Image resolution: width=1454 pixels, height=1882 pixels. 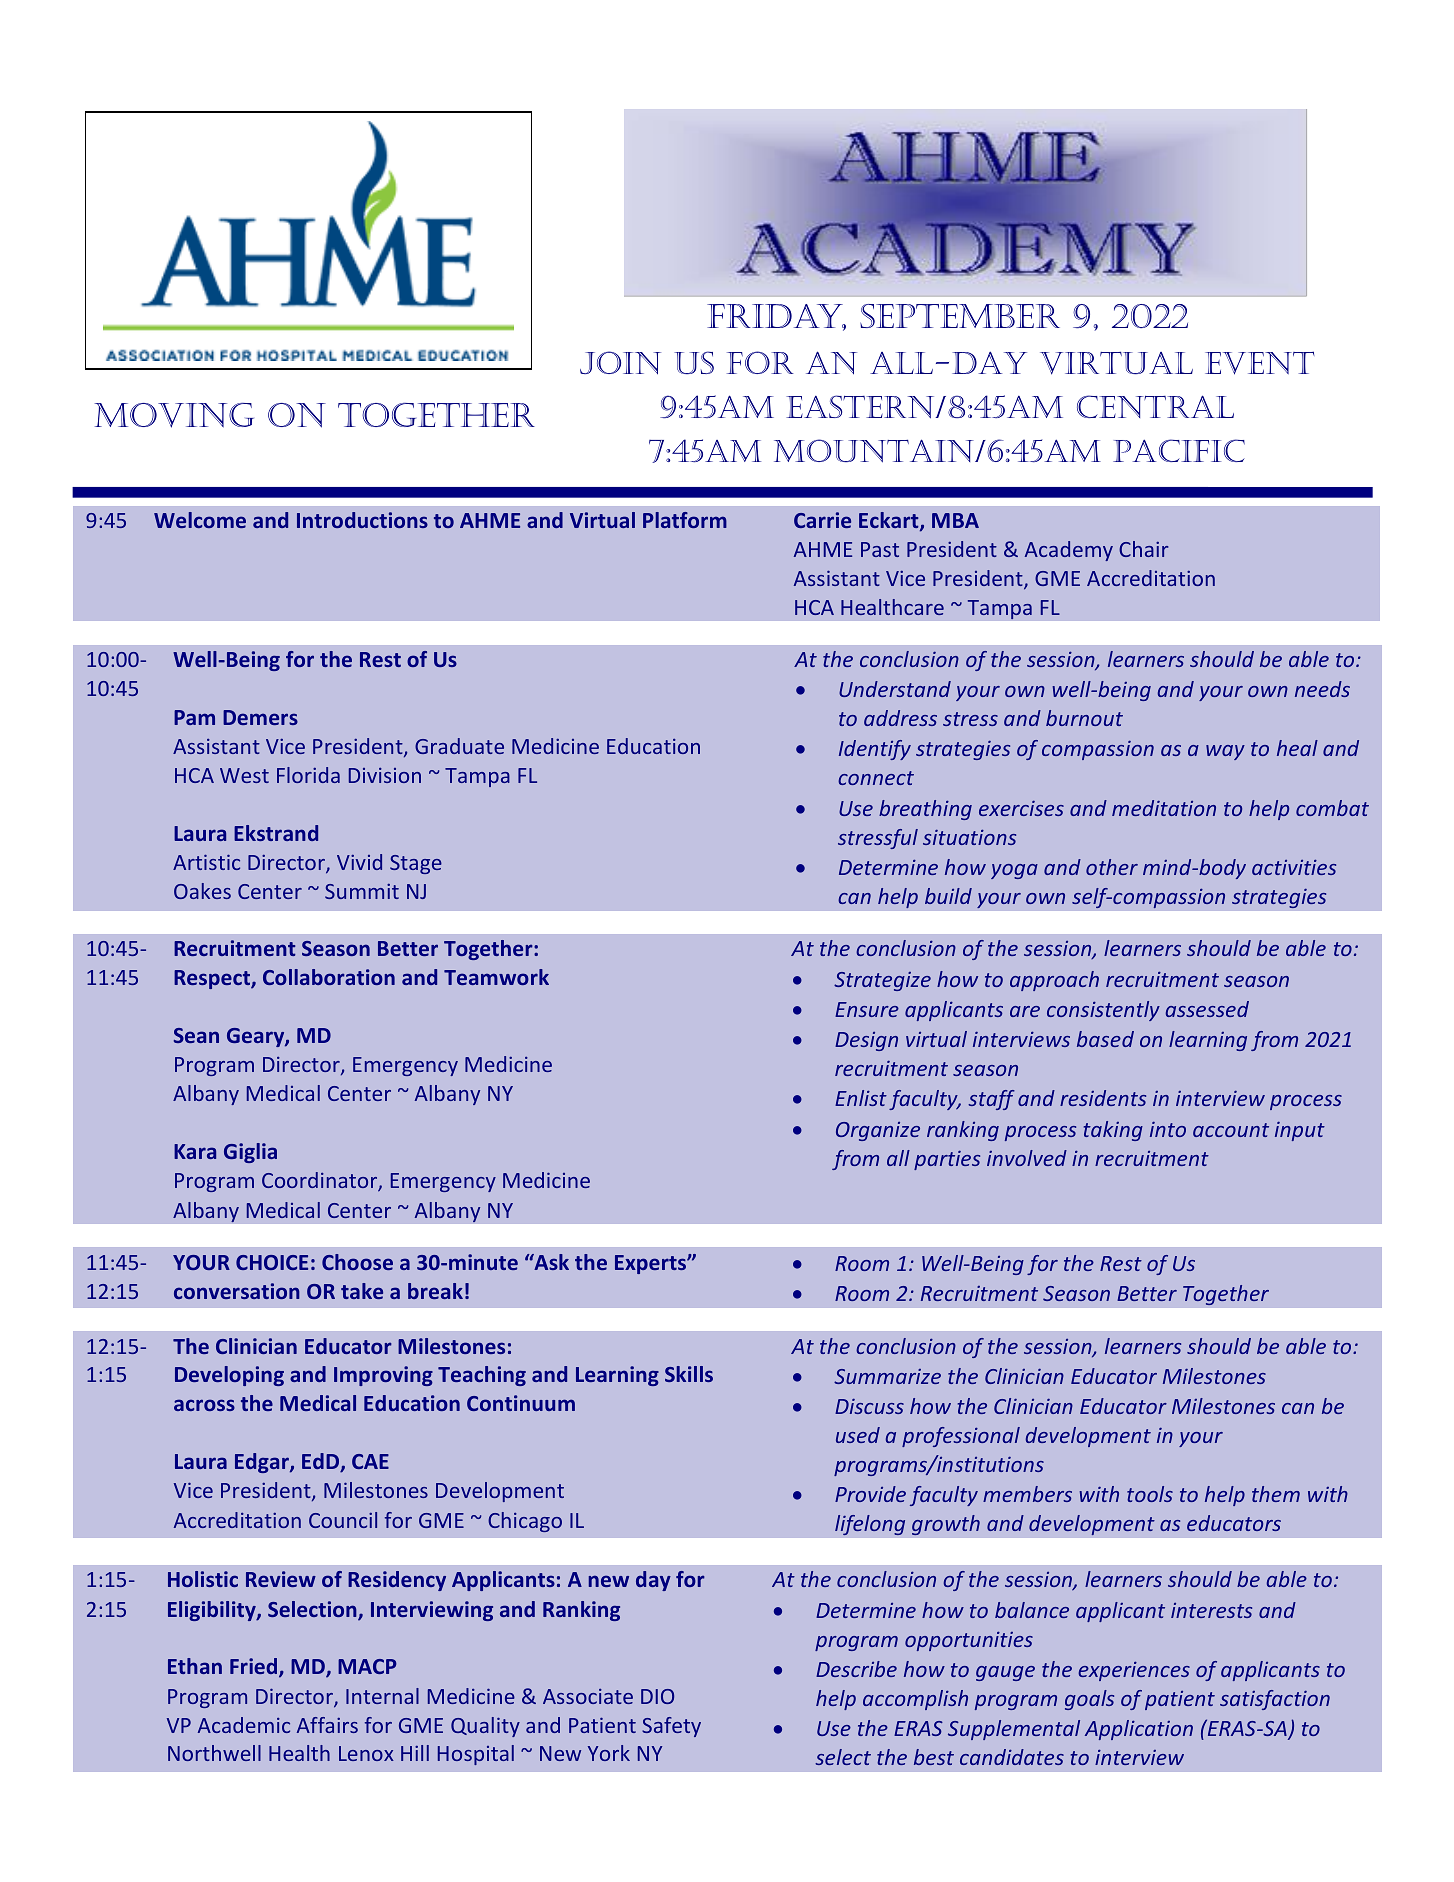 What do you see at coordinates (1168, 1129) in the screenshot?
I see `into` at bounding box center [1168, 1129].
